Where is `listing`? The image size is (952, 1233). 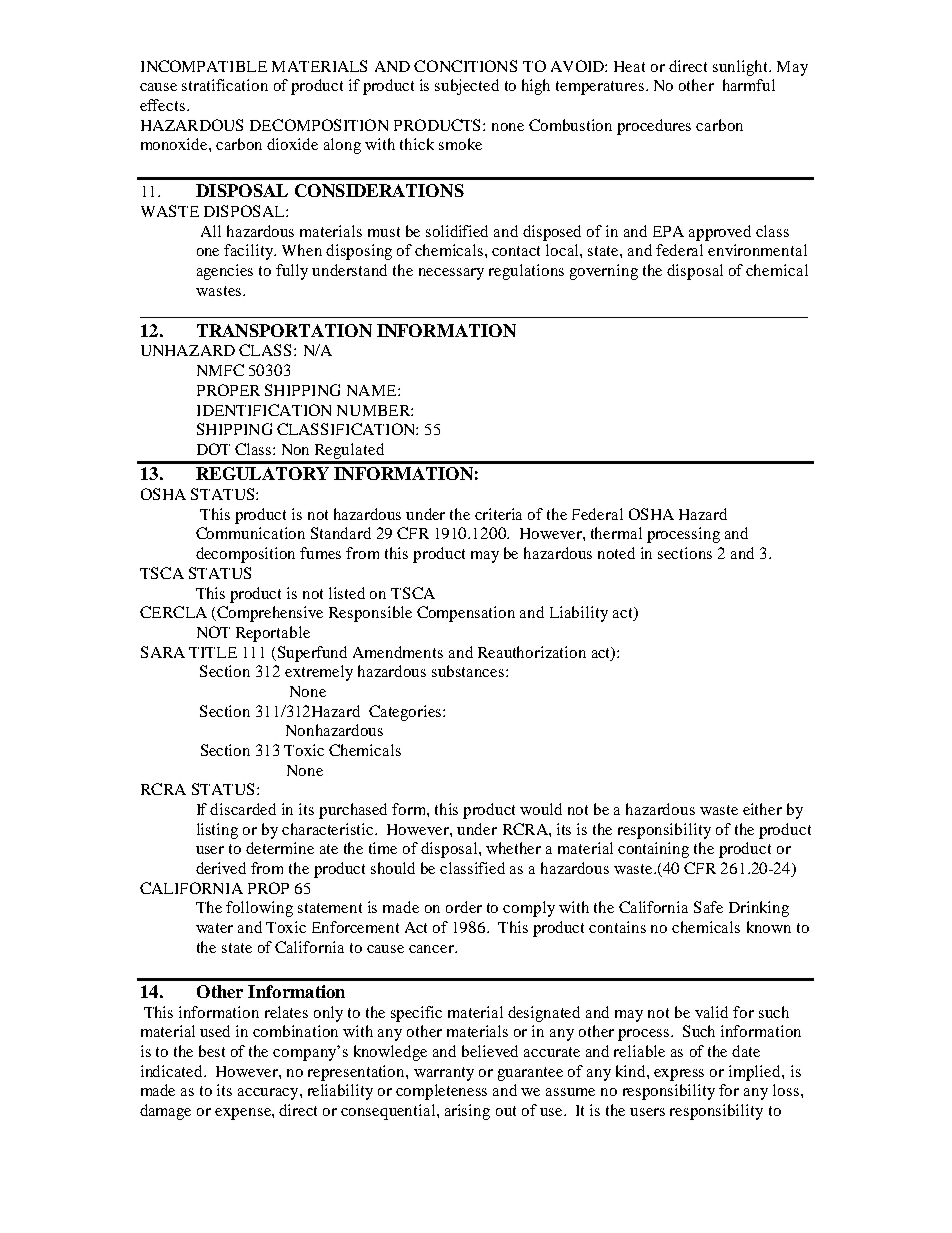
listing is located at coordinates (217, 831).
